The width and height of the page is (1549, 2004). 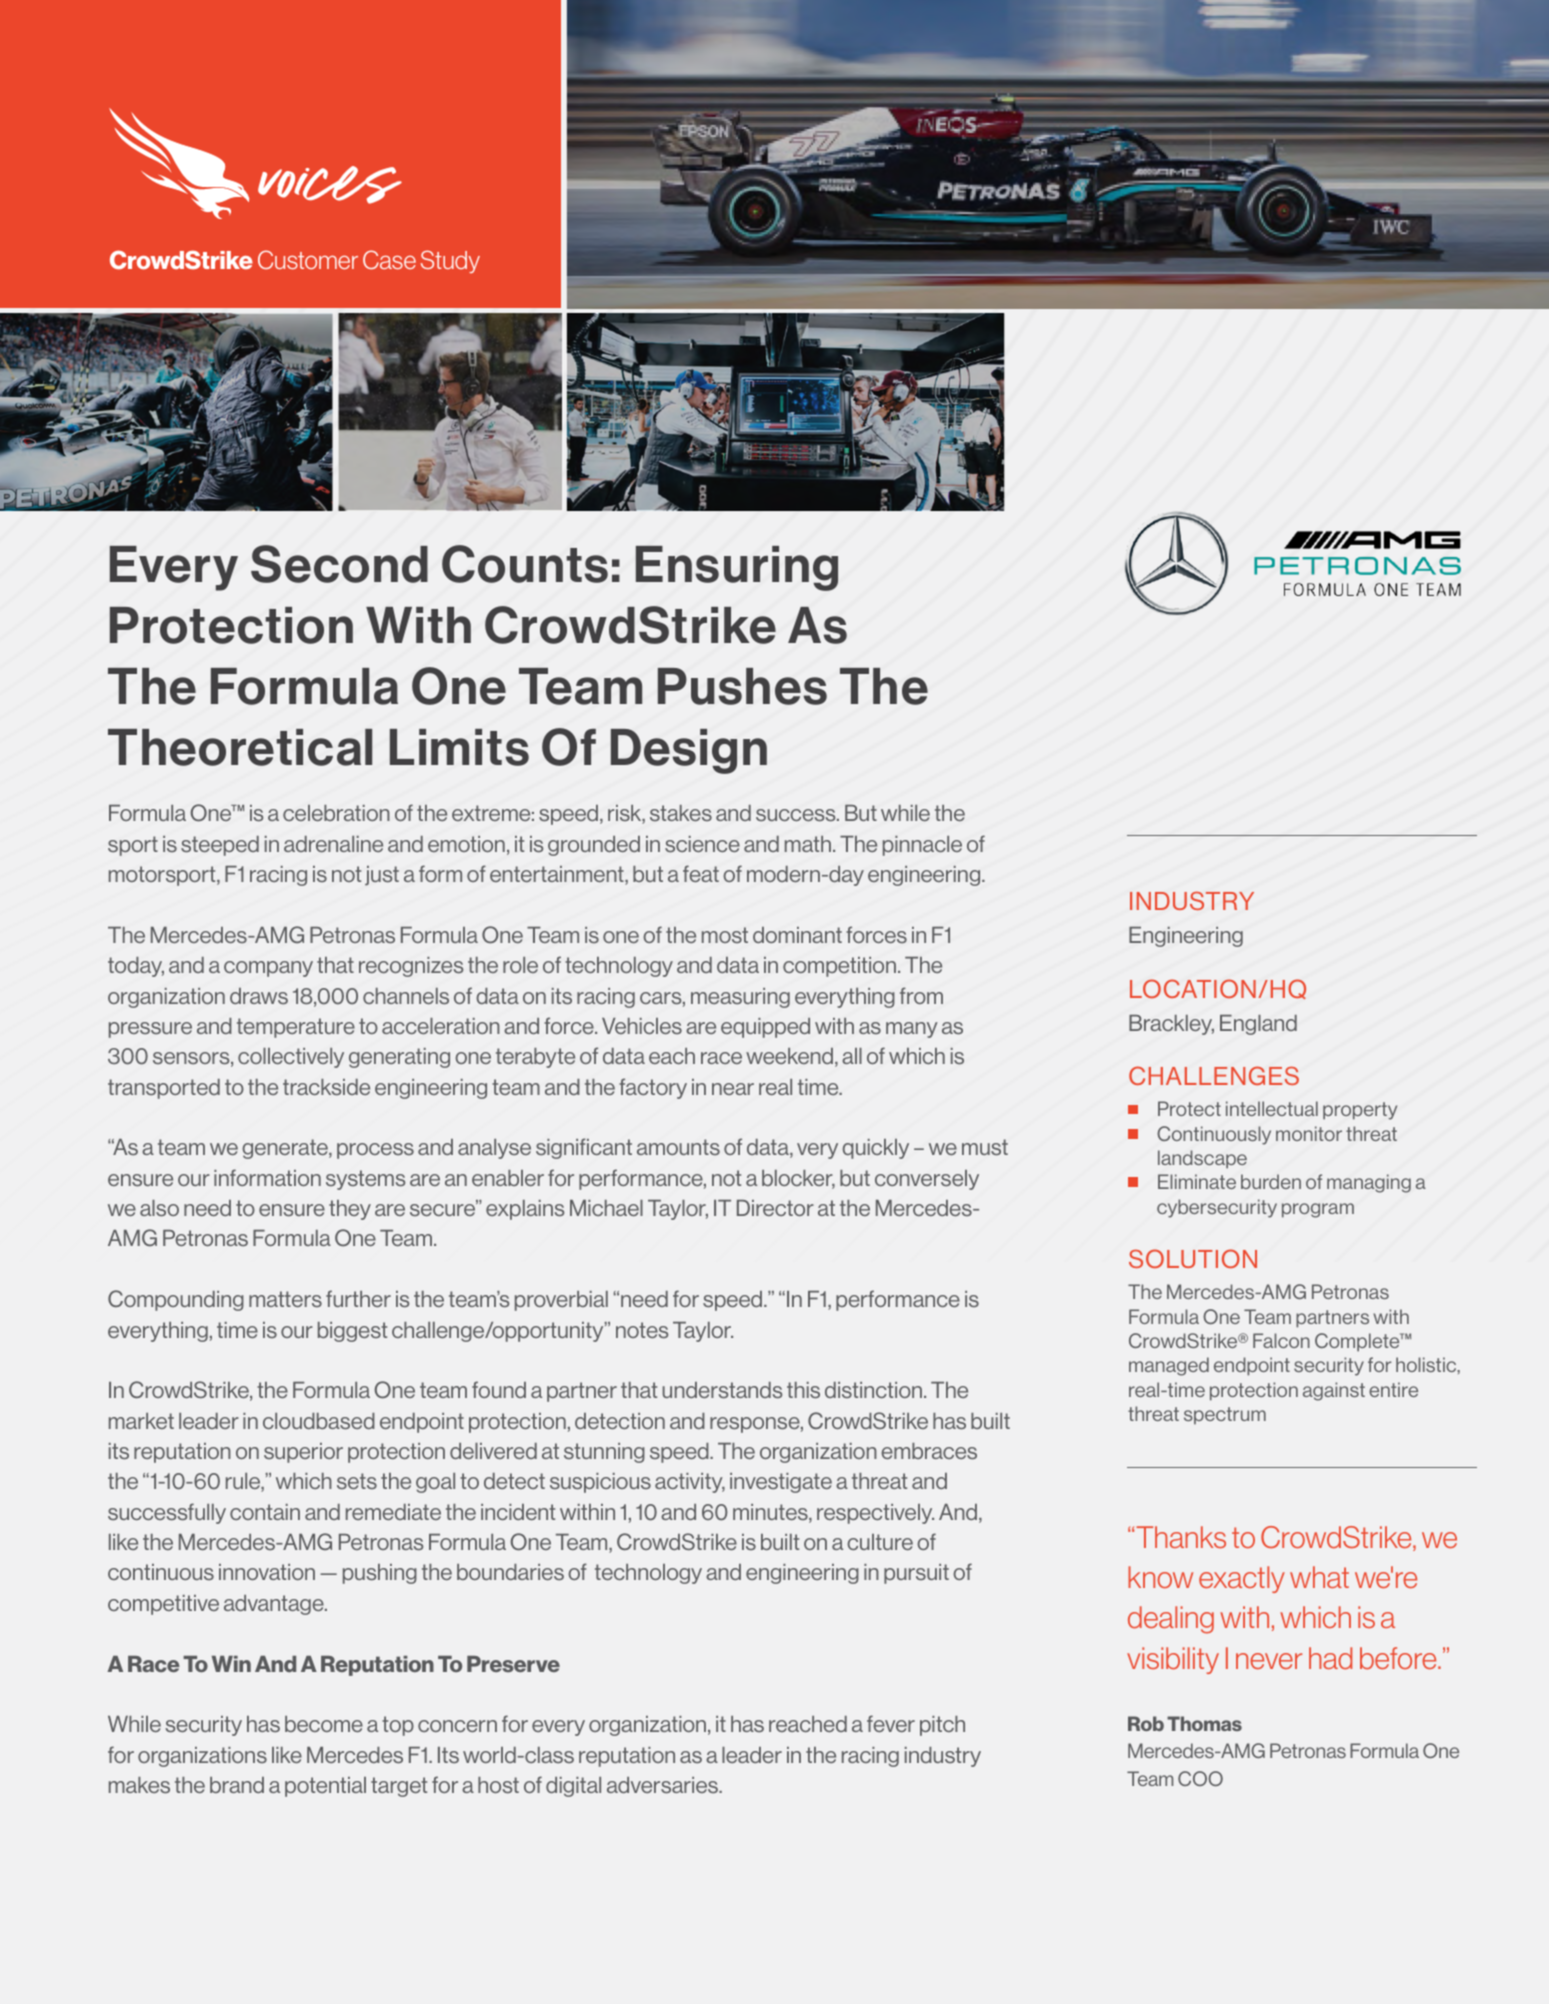 I want to click on become, so click(x=324, y=1724).
